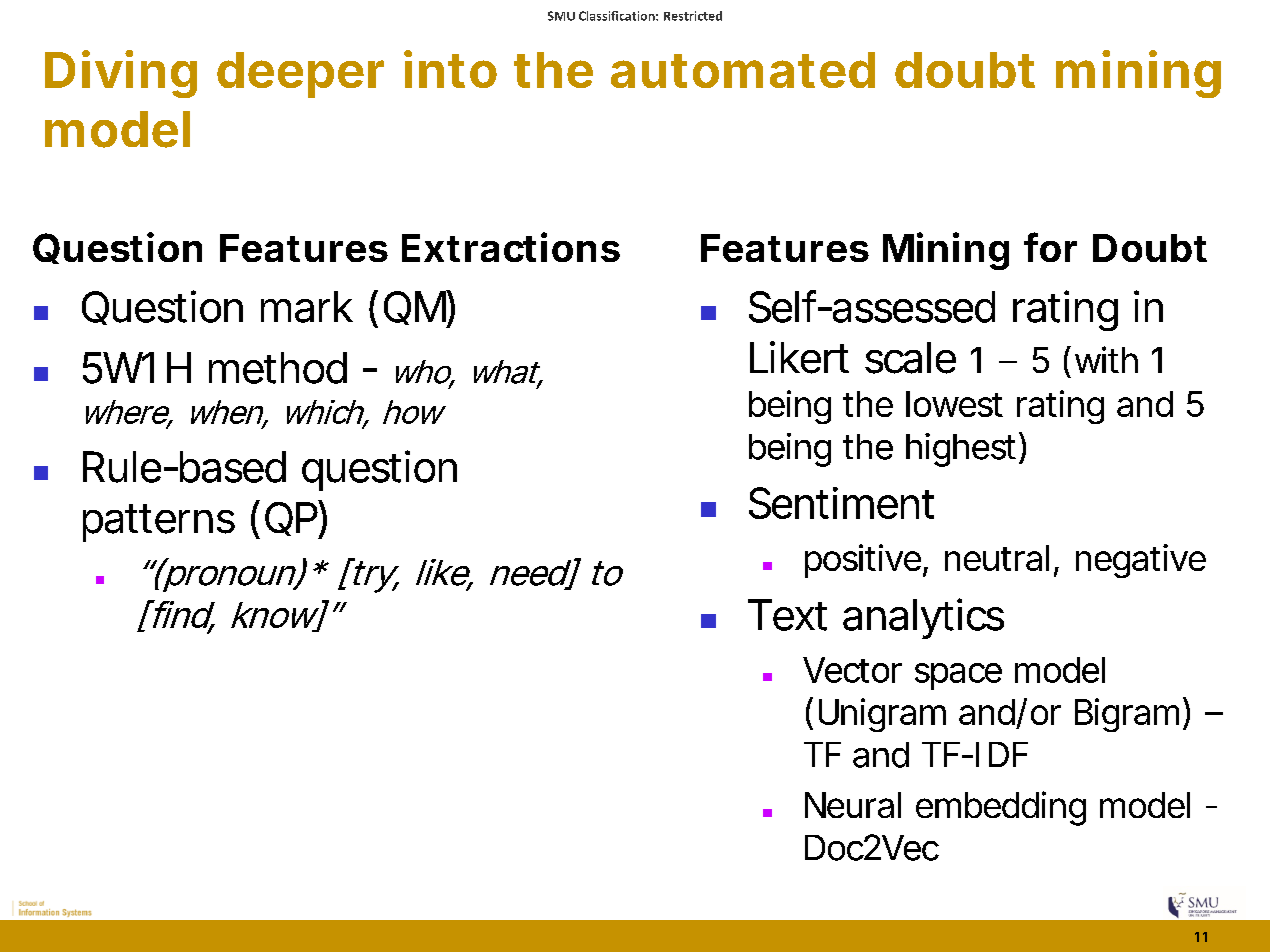 The width and height of the screenshot is (1270, 952). What do you see at coordinates (159, 523) in the screenshot?
I see `patterns` at bounding box center [159, 523].
